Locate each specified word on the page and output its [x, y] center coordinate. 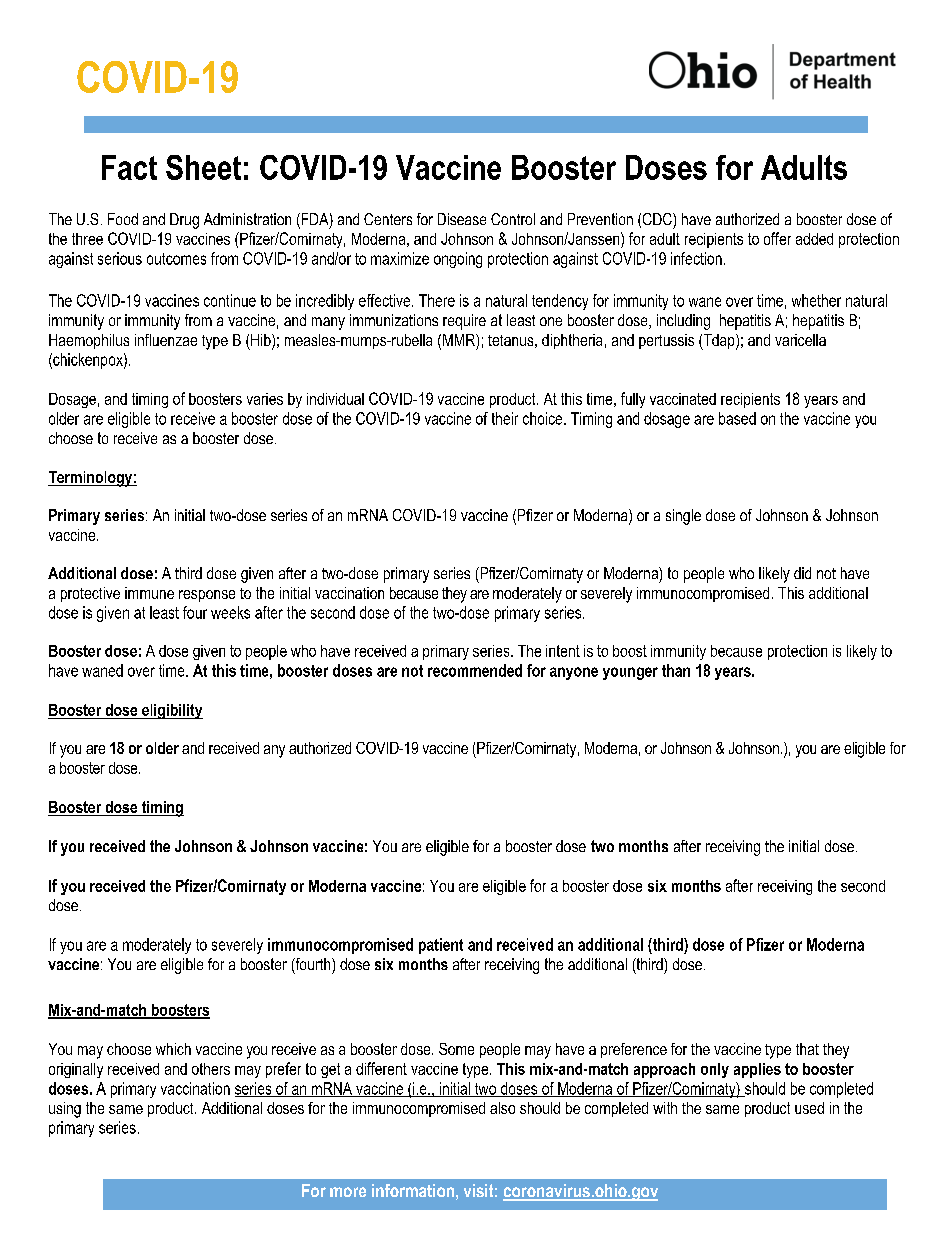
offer [777, 238]
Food [123, 219]
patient [441, 946]
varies [265, 399]
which [173, 1049]
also [502, 1108]
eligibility [171, 711]
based [737, 418]
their [505, 418]
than [676, 670]
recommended [475, 670]
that [807, 1049]
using [65, 1110]
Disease [462, 219]
